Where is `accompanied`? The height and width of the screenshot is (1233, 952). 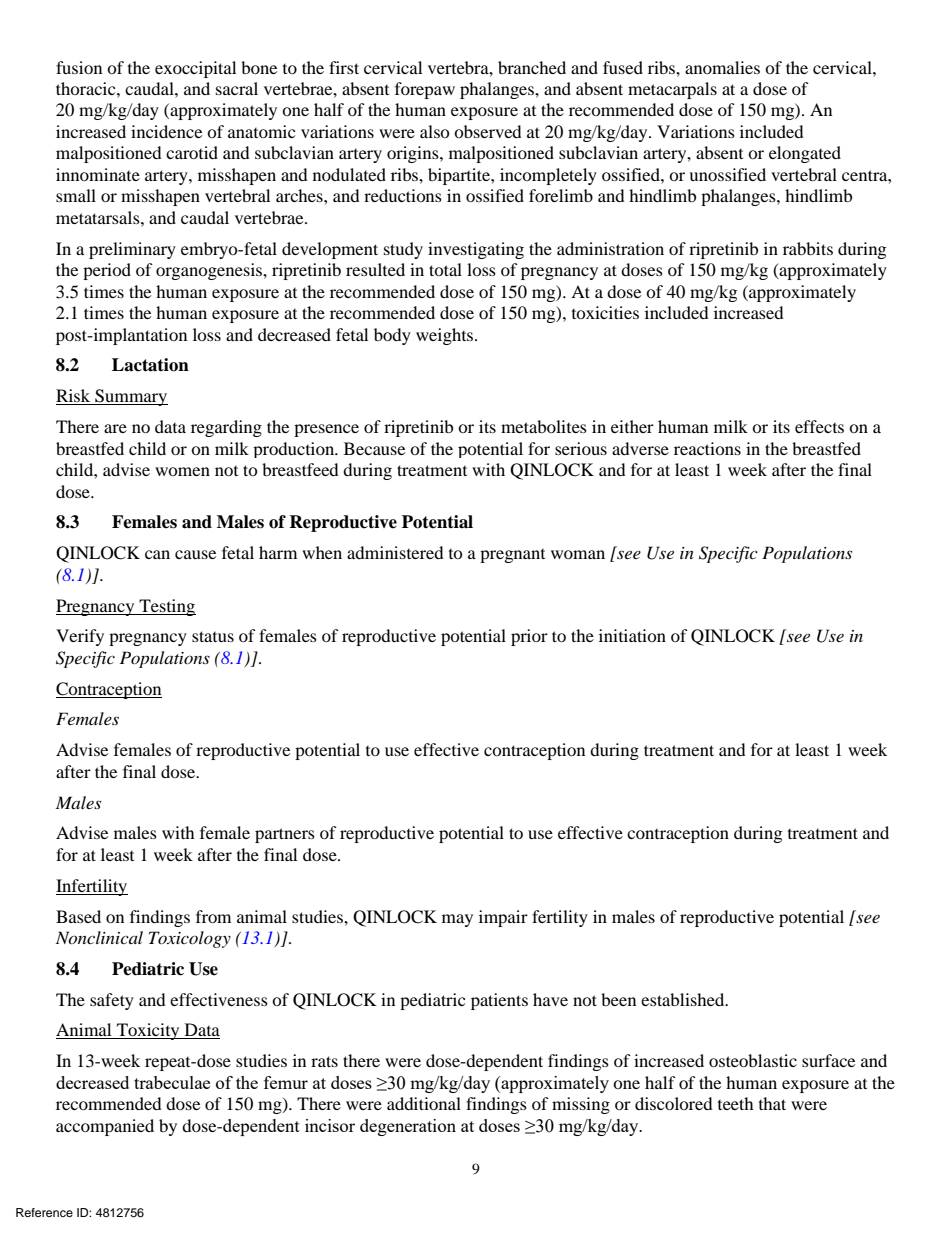 accompanied is located at coordinates (105, 1127).
